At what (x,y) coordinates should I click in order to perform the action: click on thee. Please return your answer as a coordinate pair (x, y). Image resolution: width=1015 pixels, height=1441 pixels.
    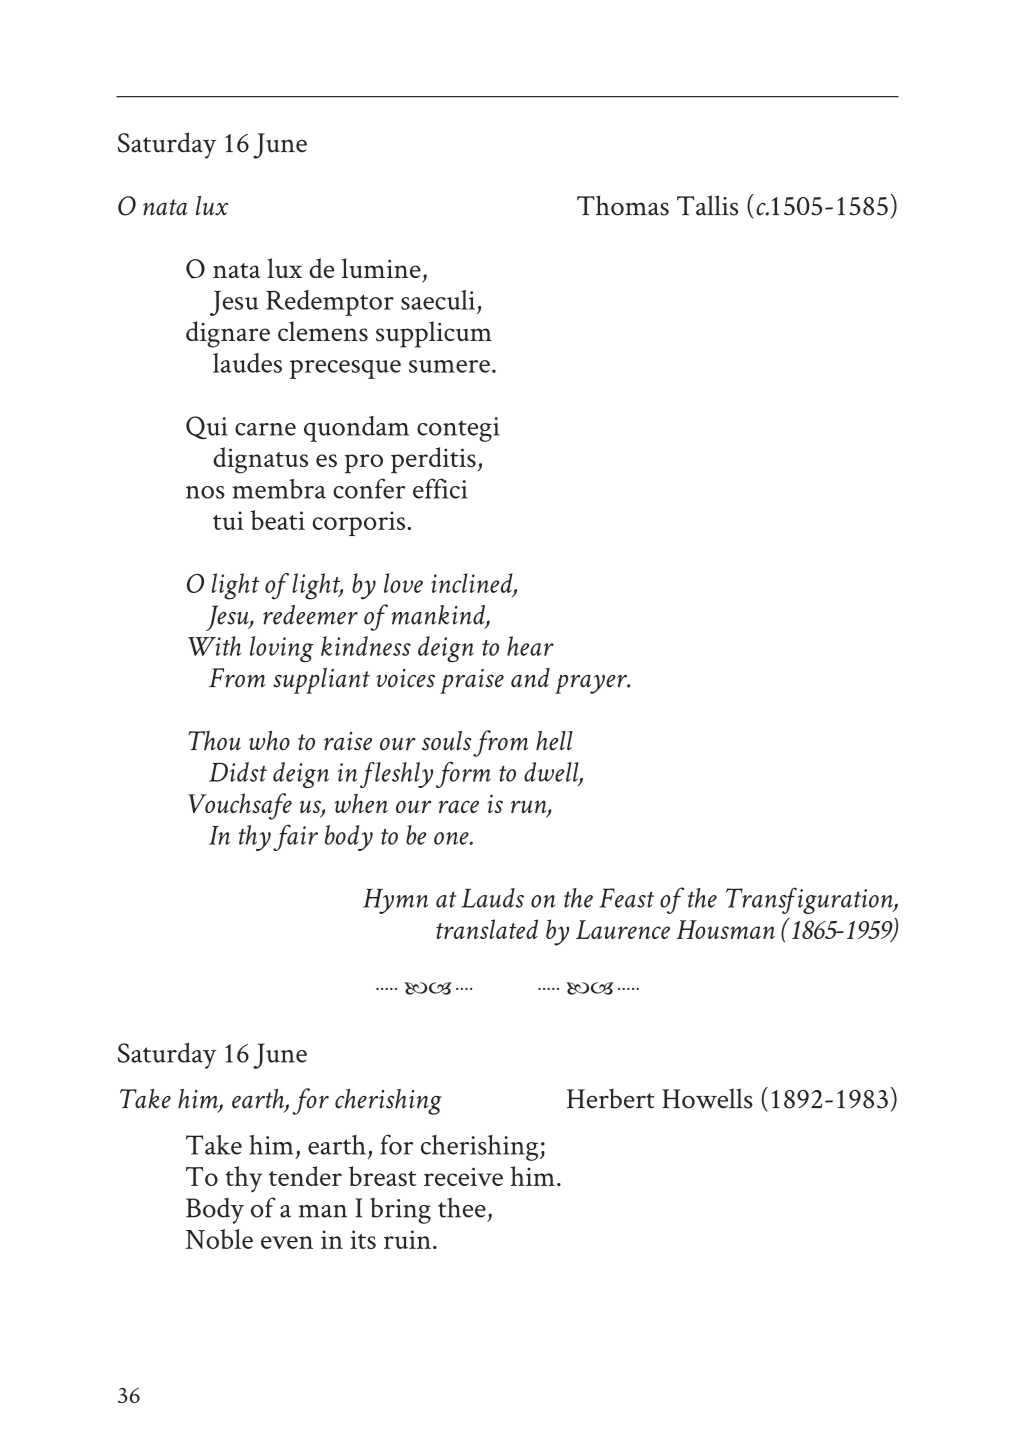
    Looking at the image, I should click on (462, 1207).
